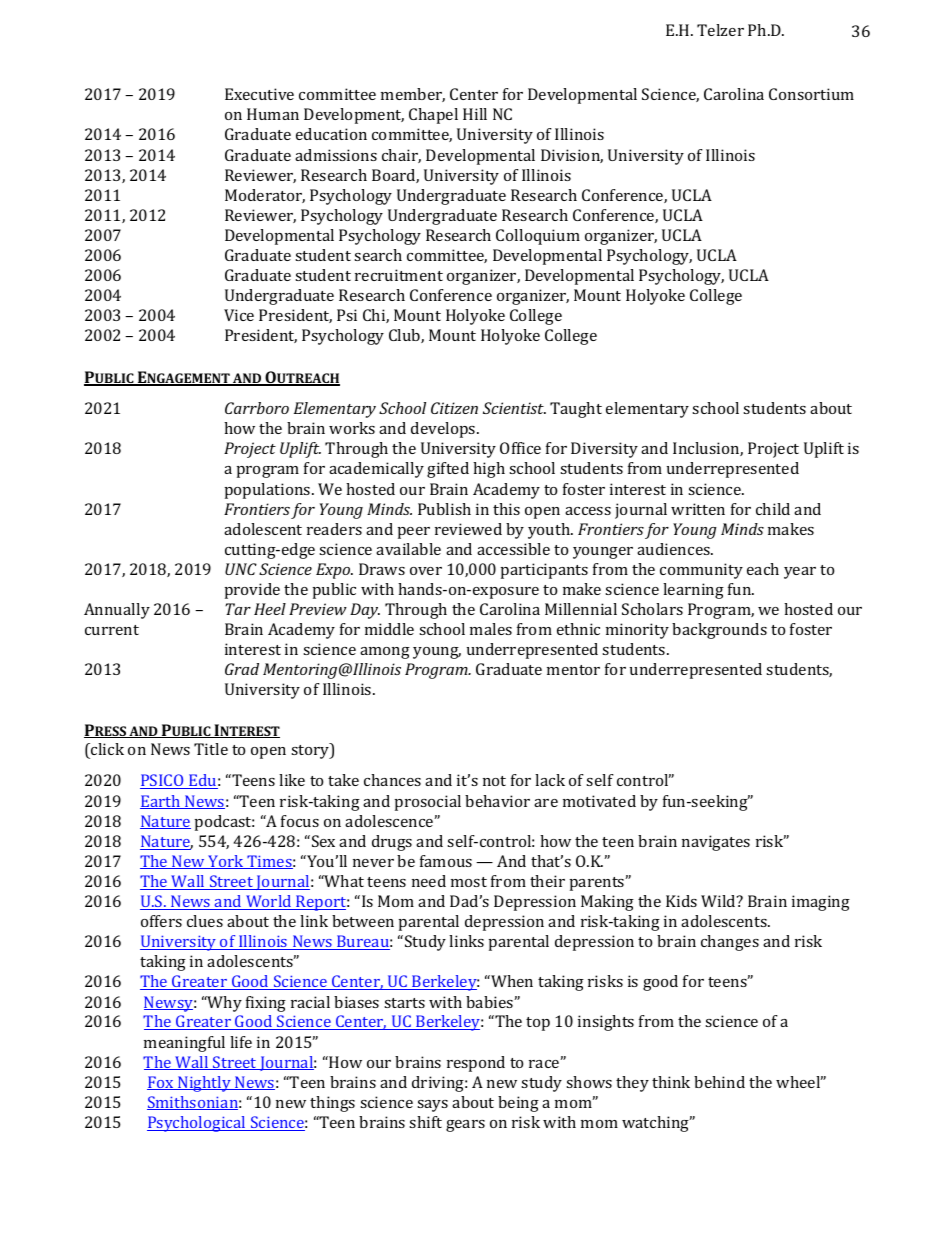 Image resolution: width=952 pixels, height=1233 pixels. Describe the element at coordinates (698, 509) in the page. I see `written` at that location.
